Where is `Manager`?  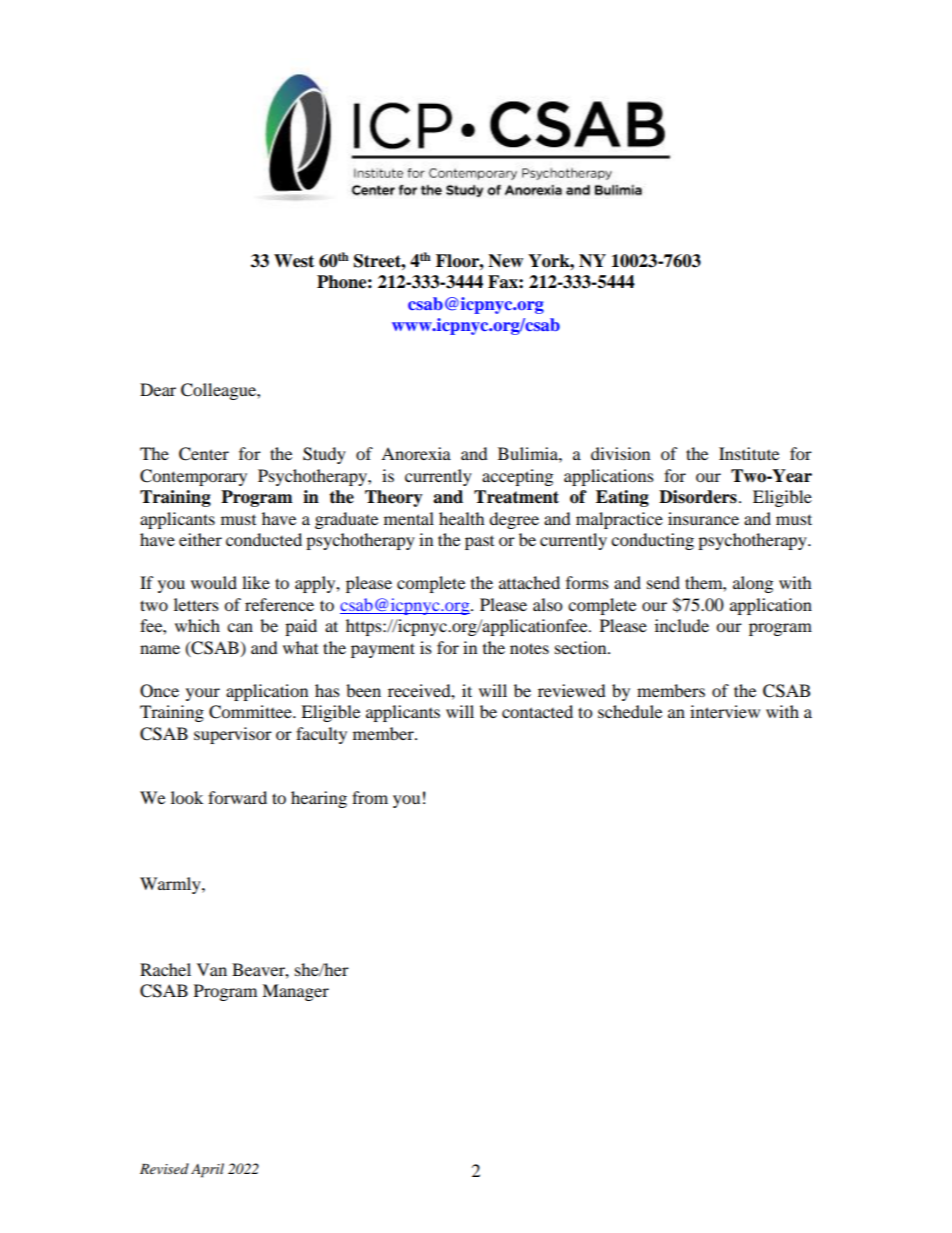
Manager is located at coordinates (295, 992).
